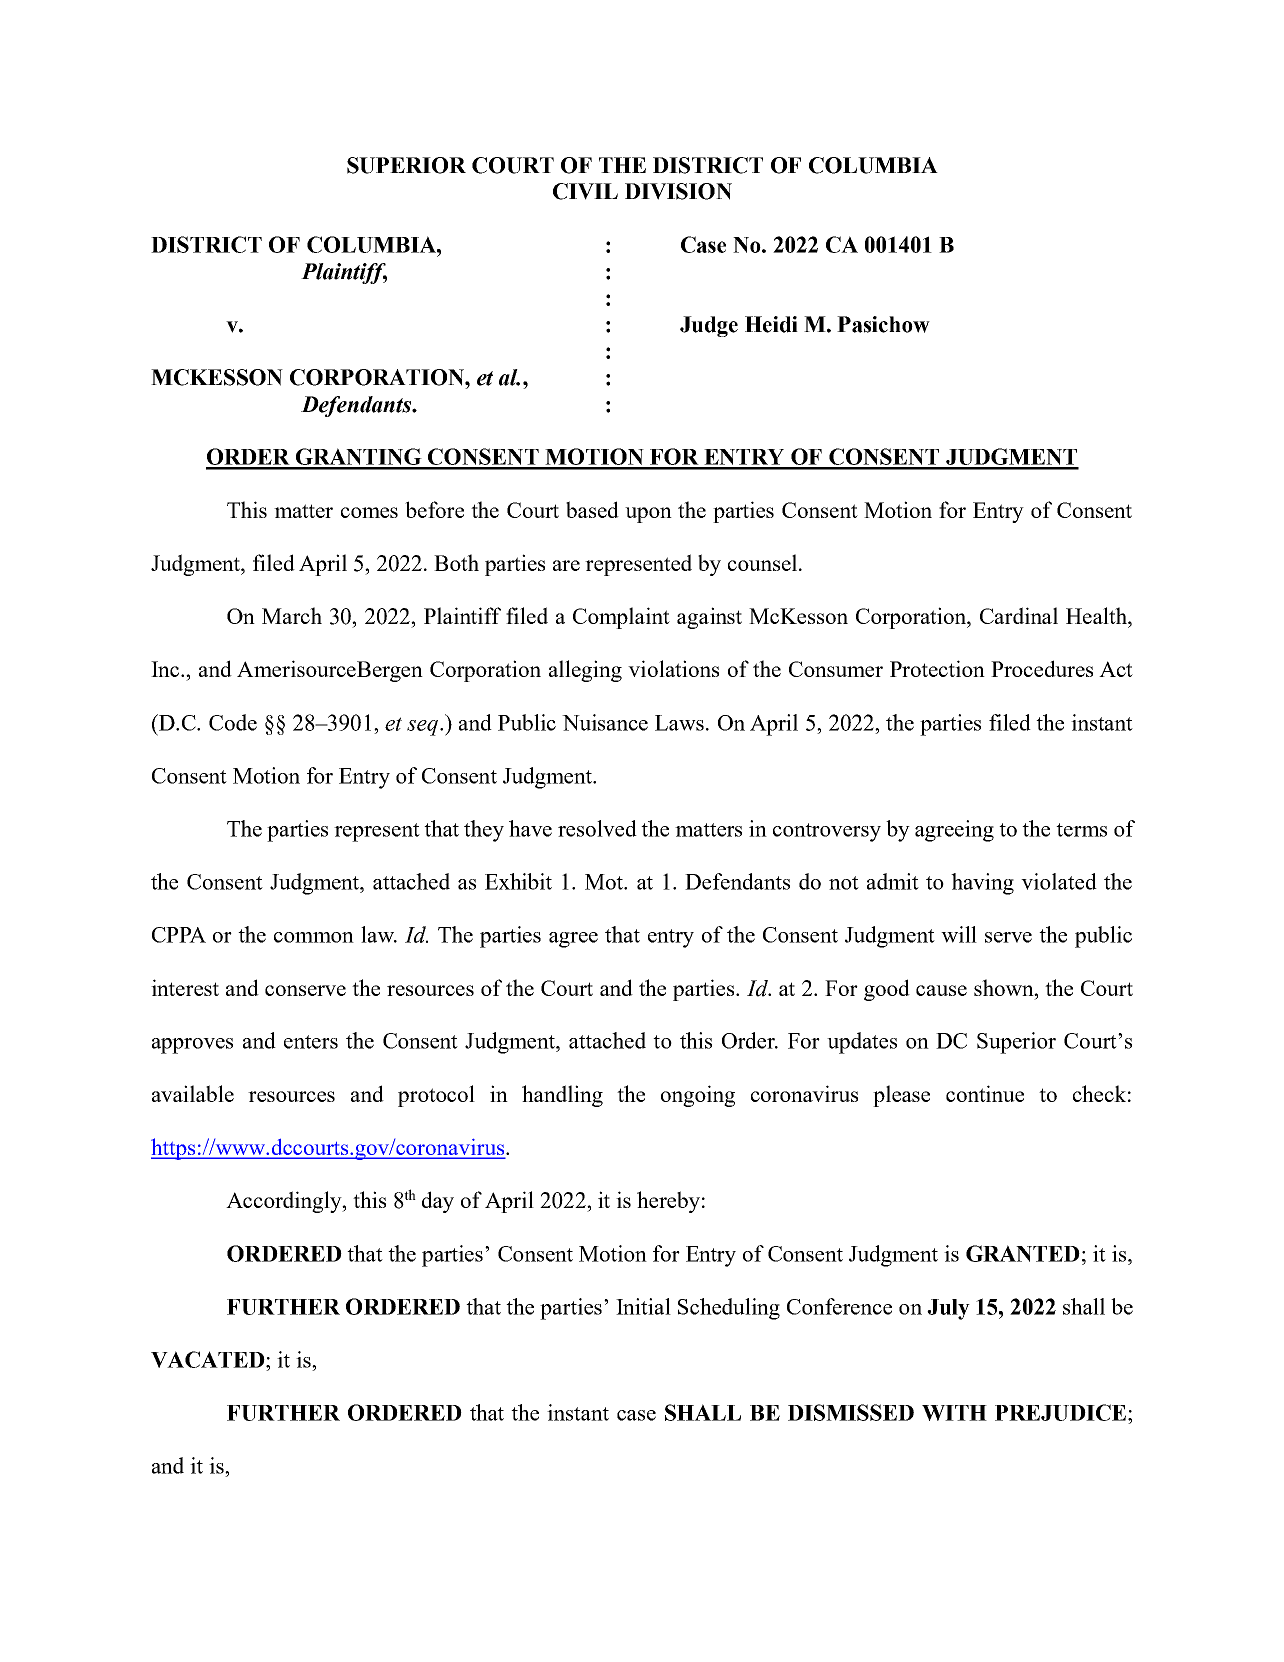 This image has width=1284, height=1662. I want to click on upon, so click(648, 515).
